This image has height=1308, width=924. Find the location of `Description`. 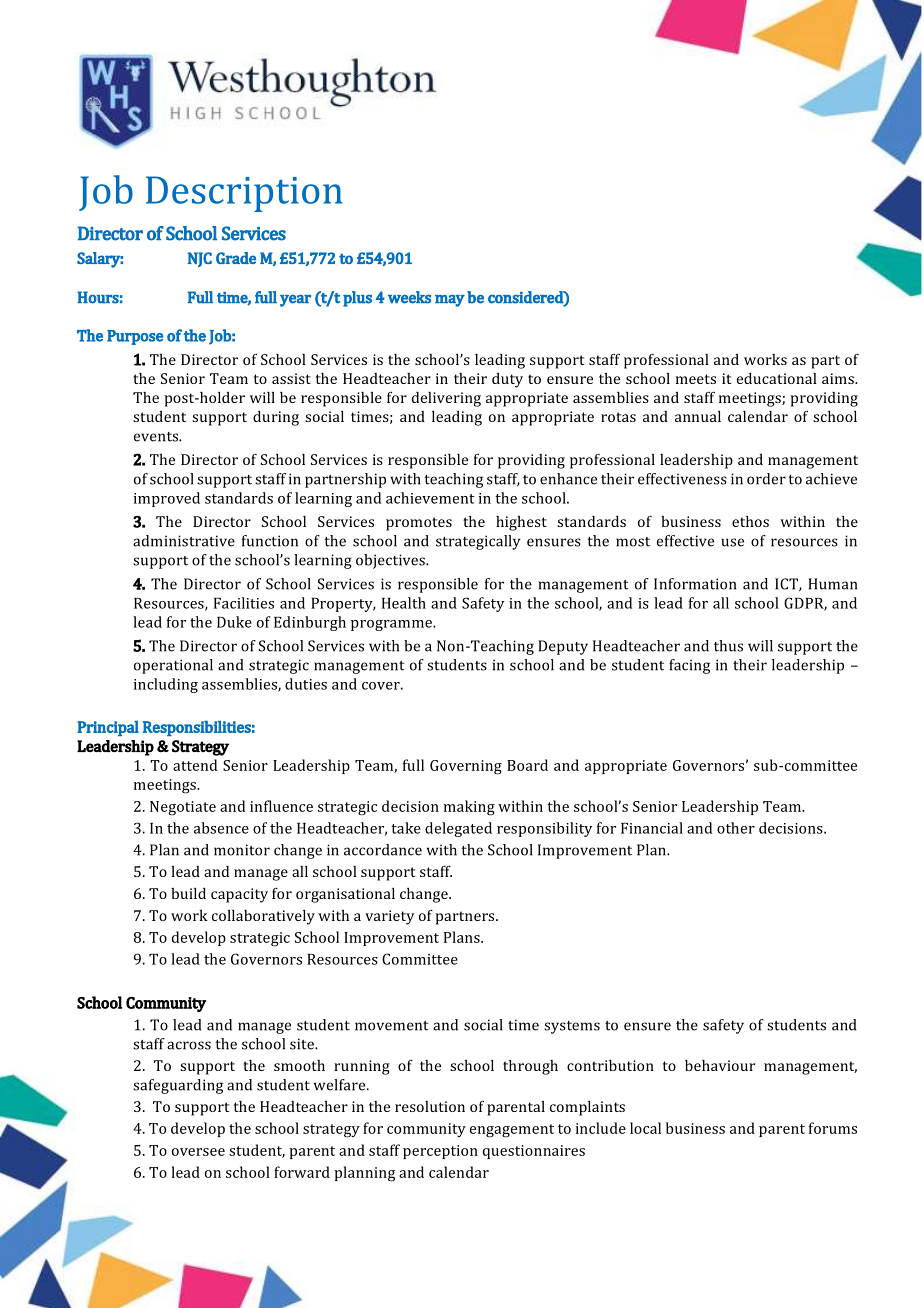

Description is located at coordinates (244, 194).
